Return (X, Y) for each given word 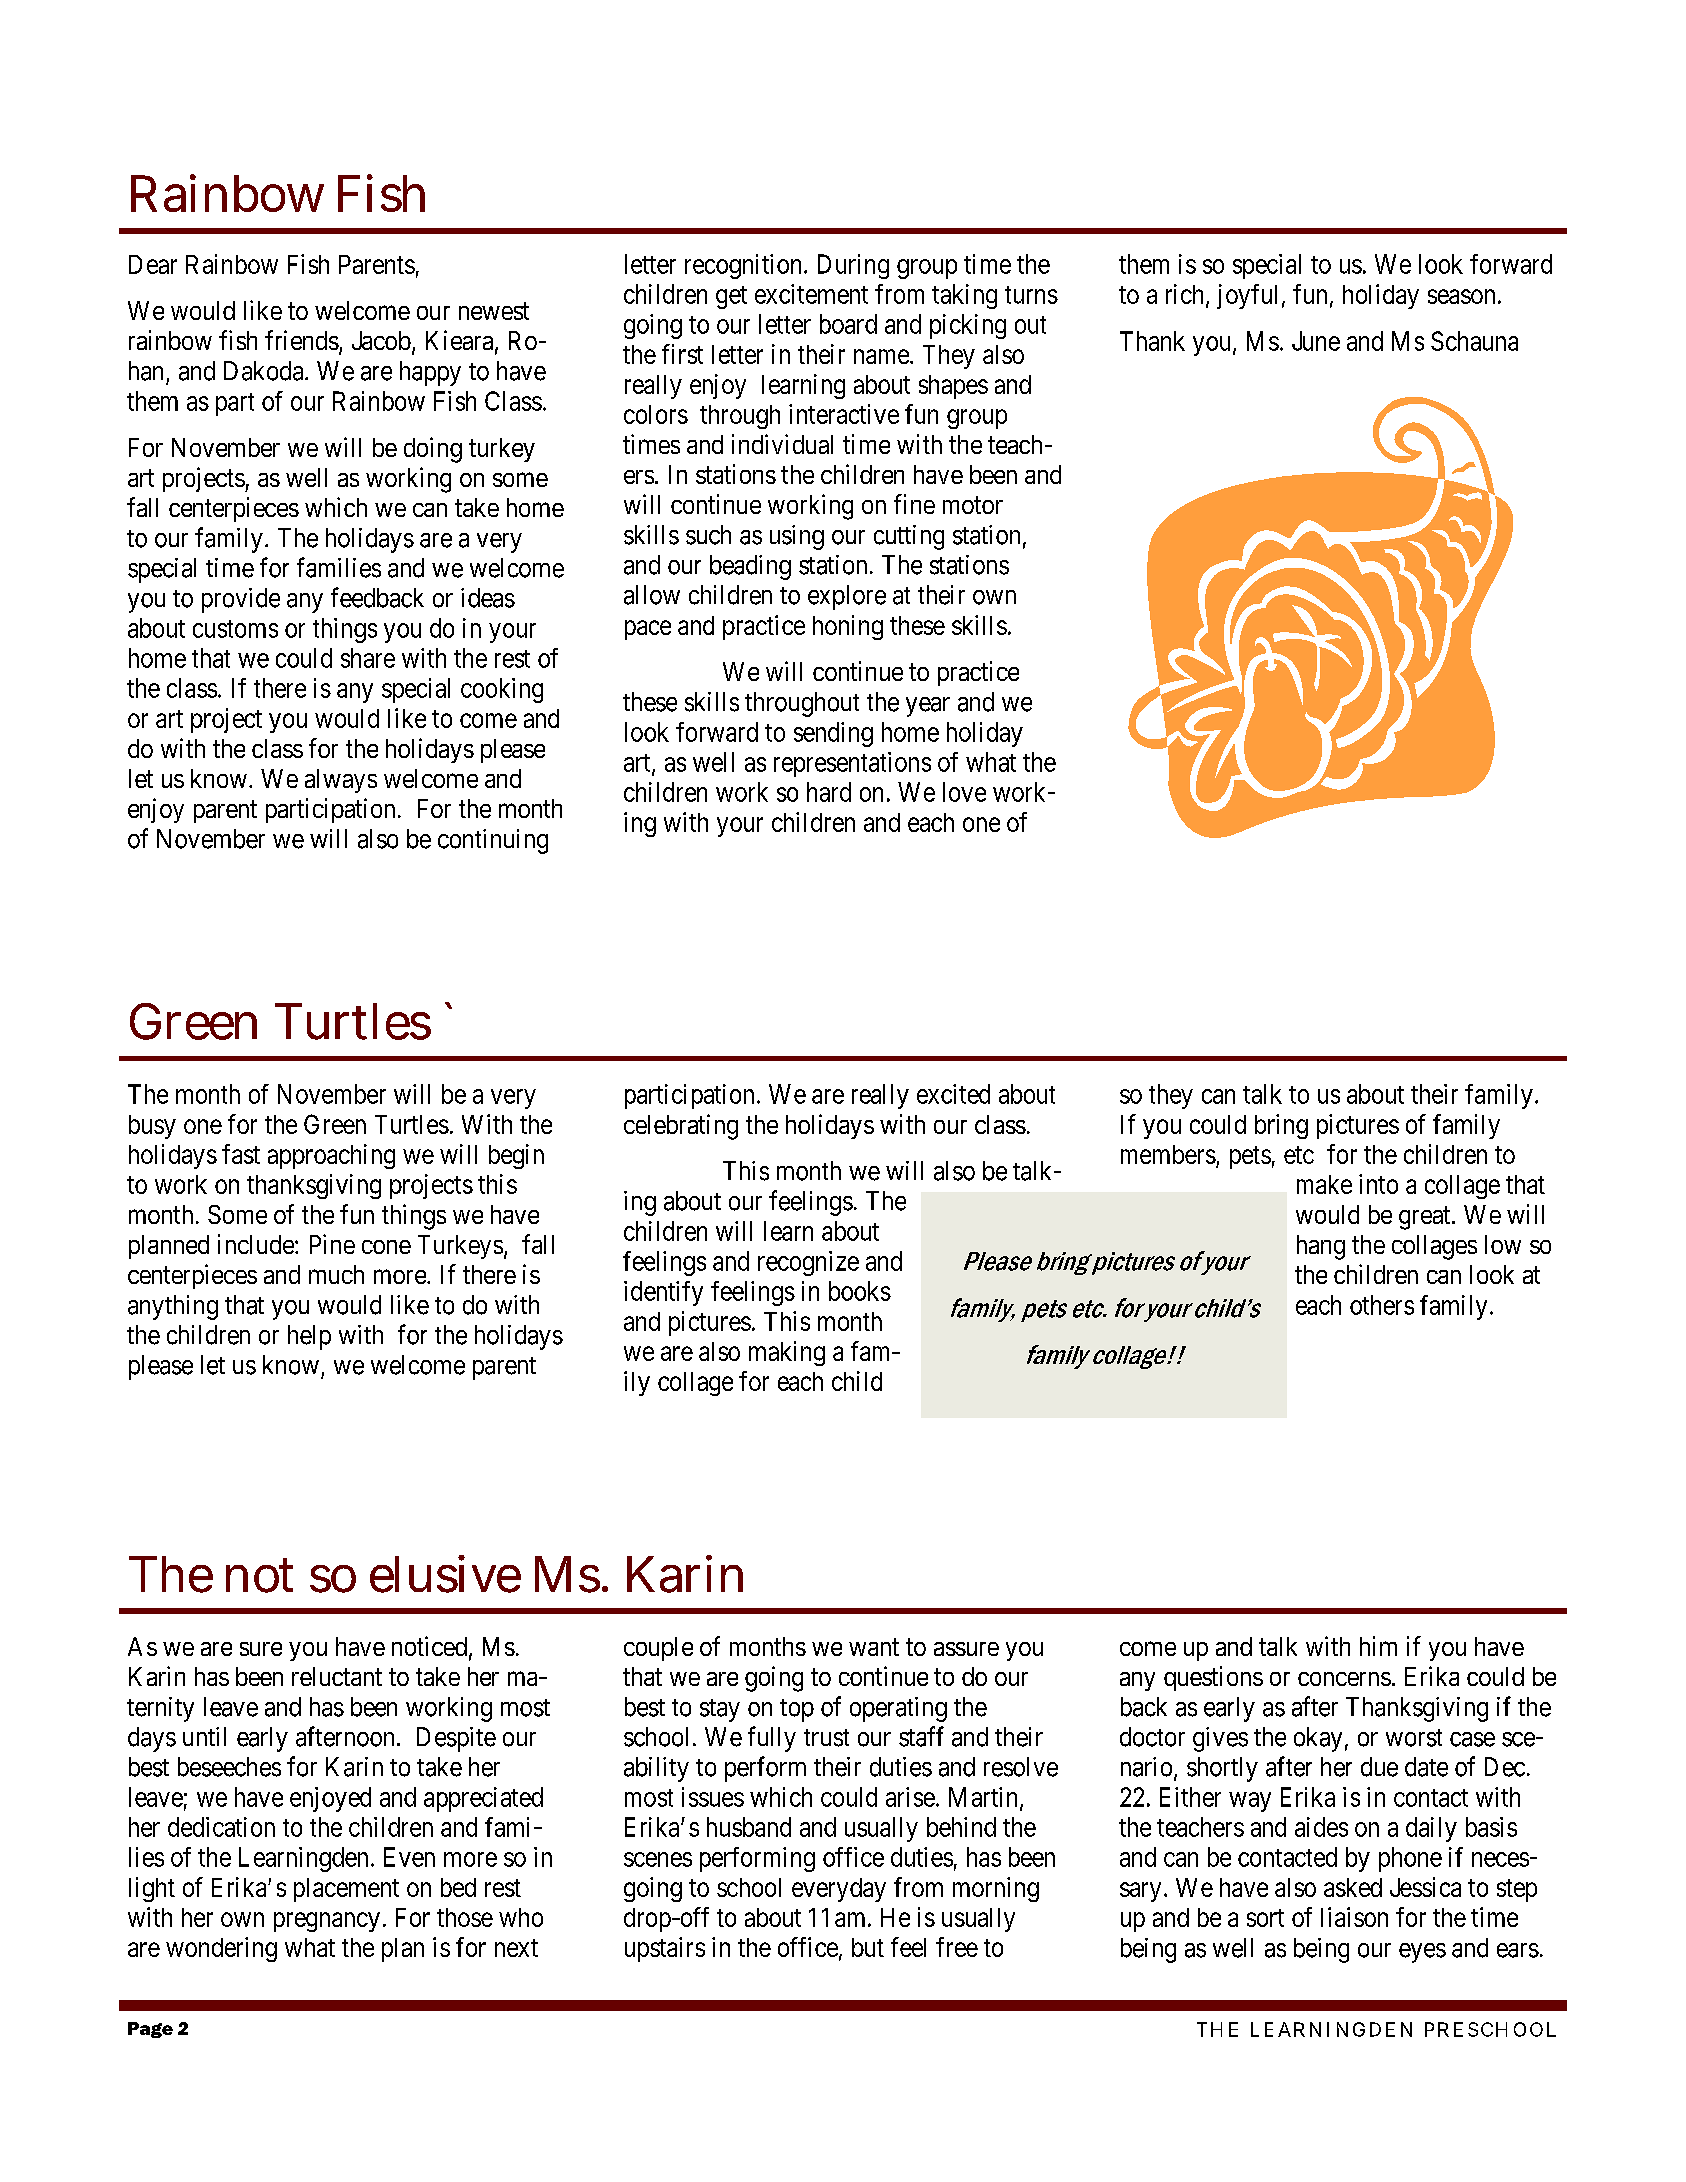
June (1316, 341)
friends (302, 340)
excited (953, 1094)
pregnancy (327, 1922)
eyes (1422, 1953)
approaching (331, 1156)
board (848, 324)
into (1378, 1184)
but (868, 1947)
